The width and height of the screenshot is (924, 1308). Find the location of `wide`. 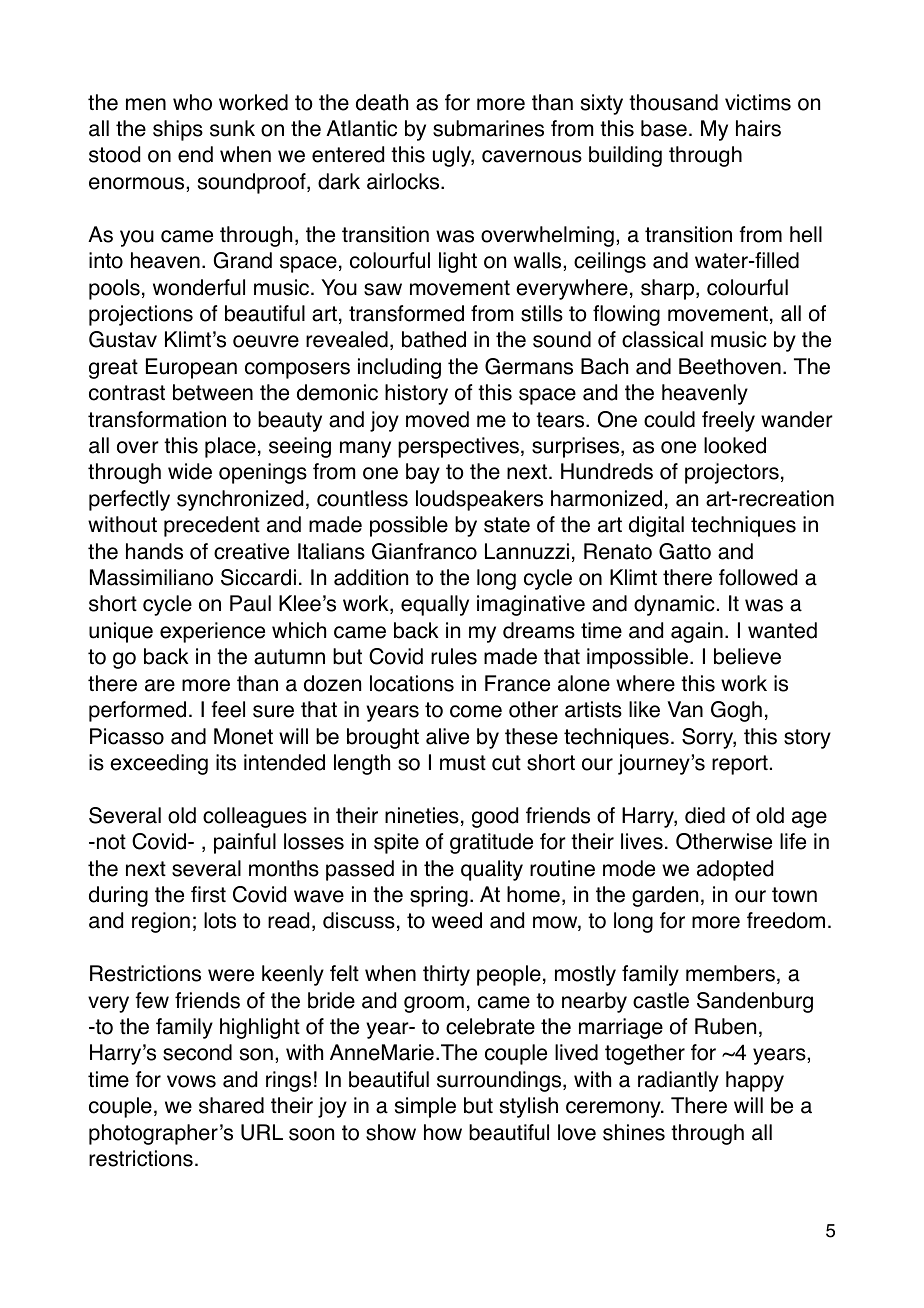

wide is located at coordinates (190, 471).
